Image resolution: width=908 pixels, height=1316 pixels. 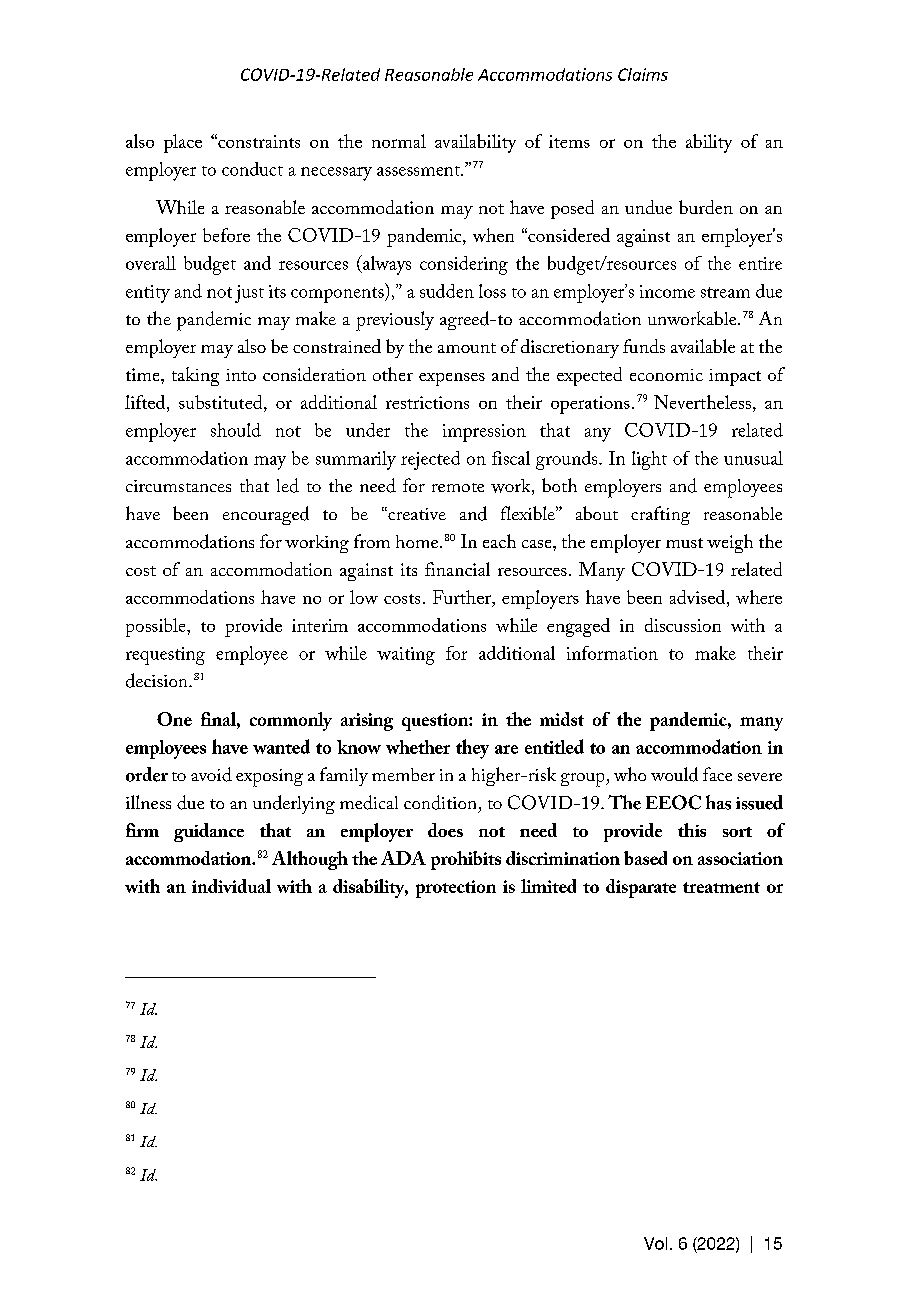 What do you see at coordinates (183, 143) in the document?
I see `place` at bounding box center [183, 143].
